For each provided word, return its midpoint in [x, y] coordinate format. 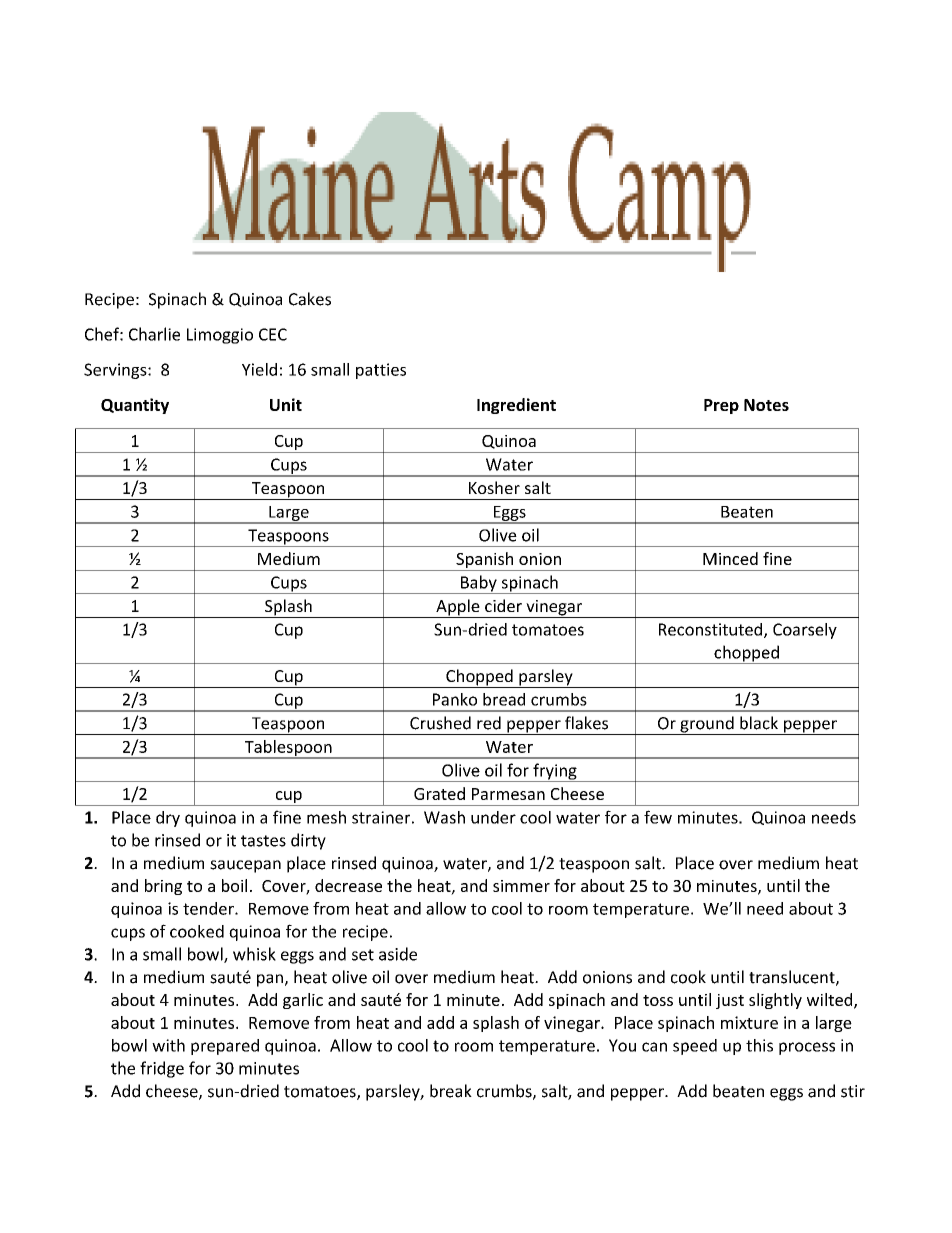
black [759, 723]
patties [381, 371]
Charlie [154, 334]
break [451, 1091]
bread [504, 699]
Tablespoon [288, 749]
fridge [162, 1069]
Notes [766, 405]
